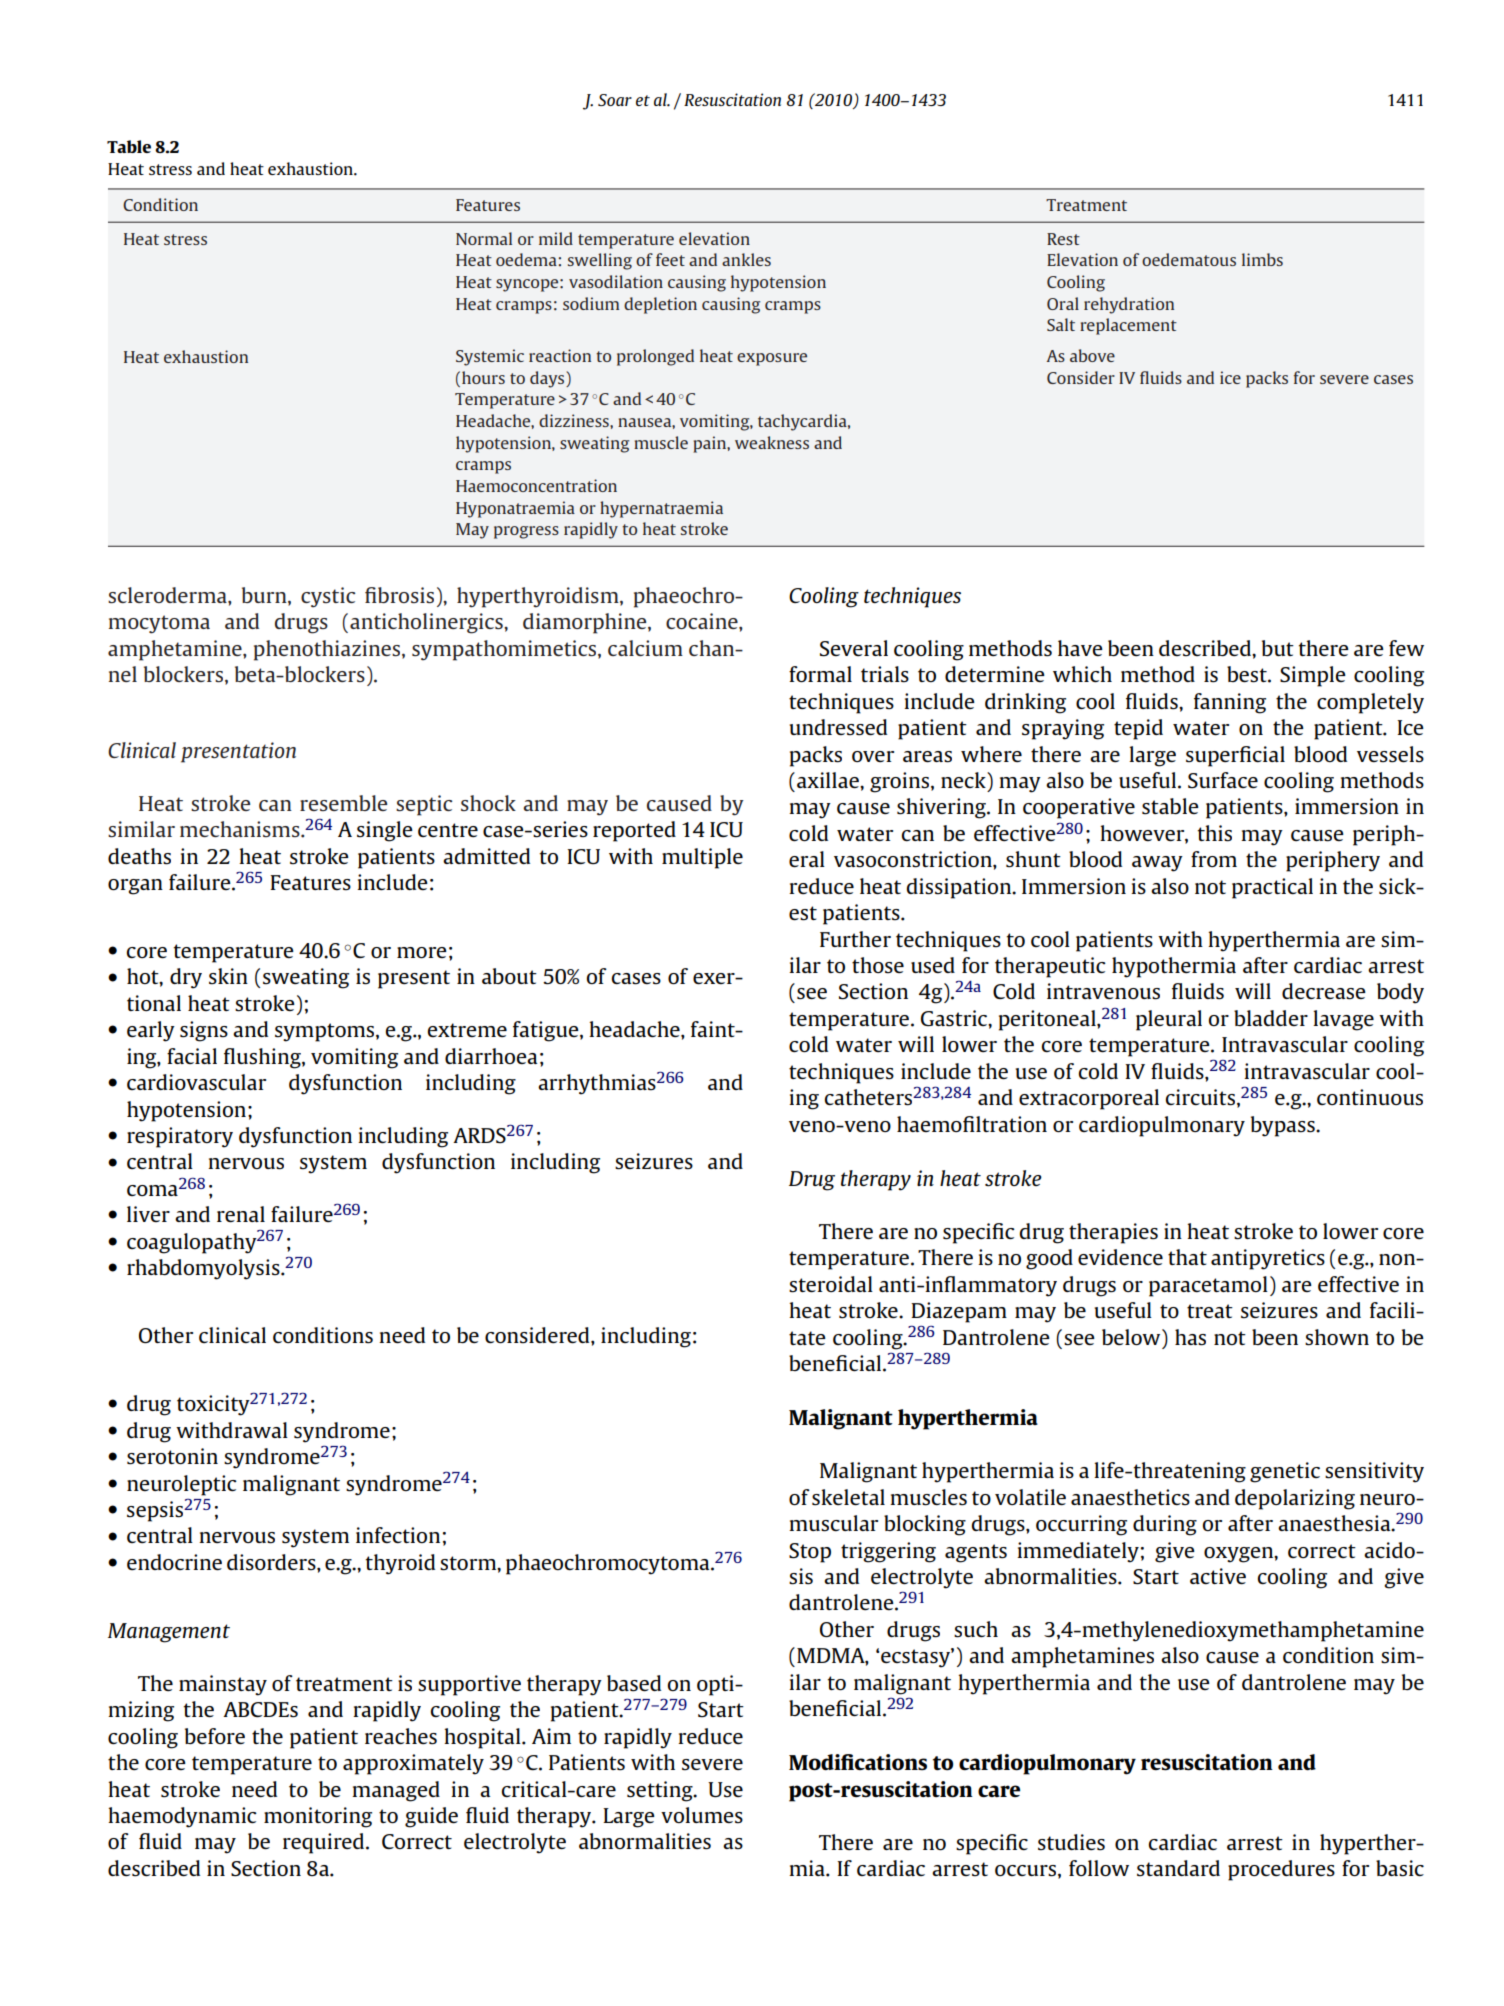 This document has width=1504, height=2006. Describe the element at coordinates (746, 259) in the document. I see `ankles` at that location.
